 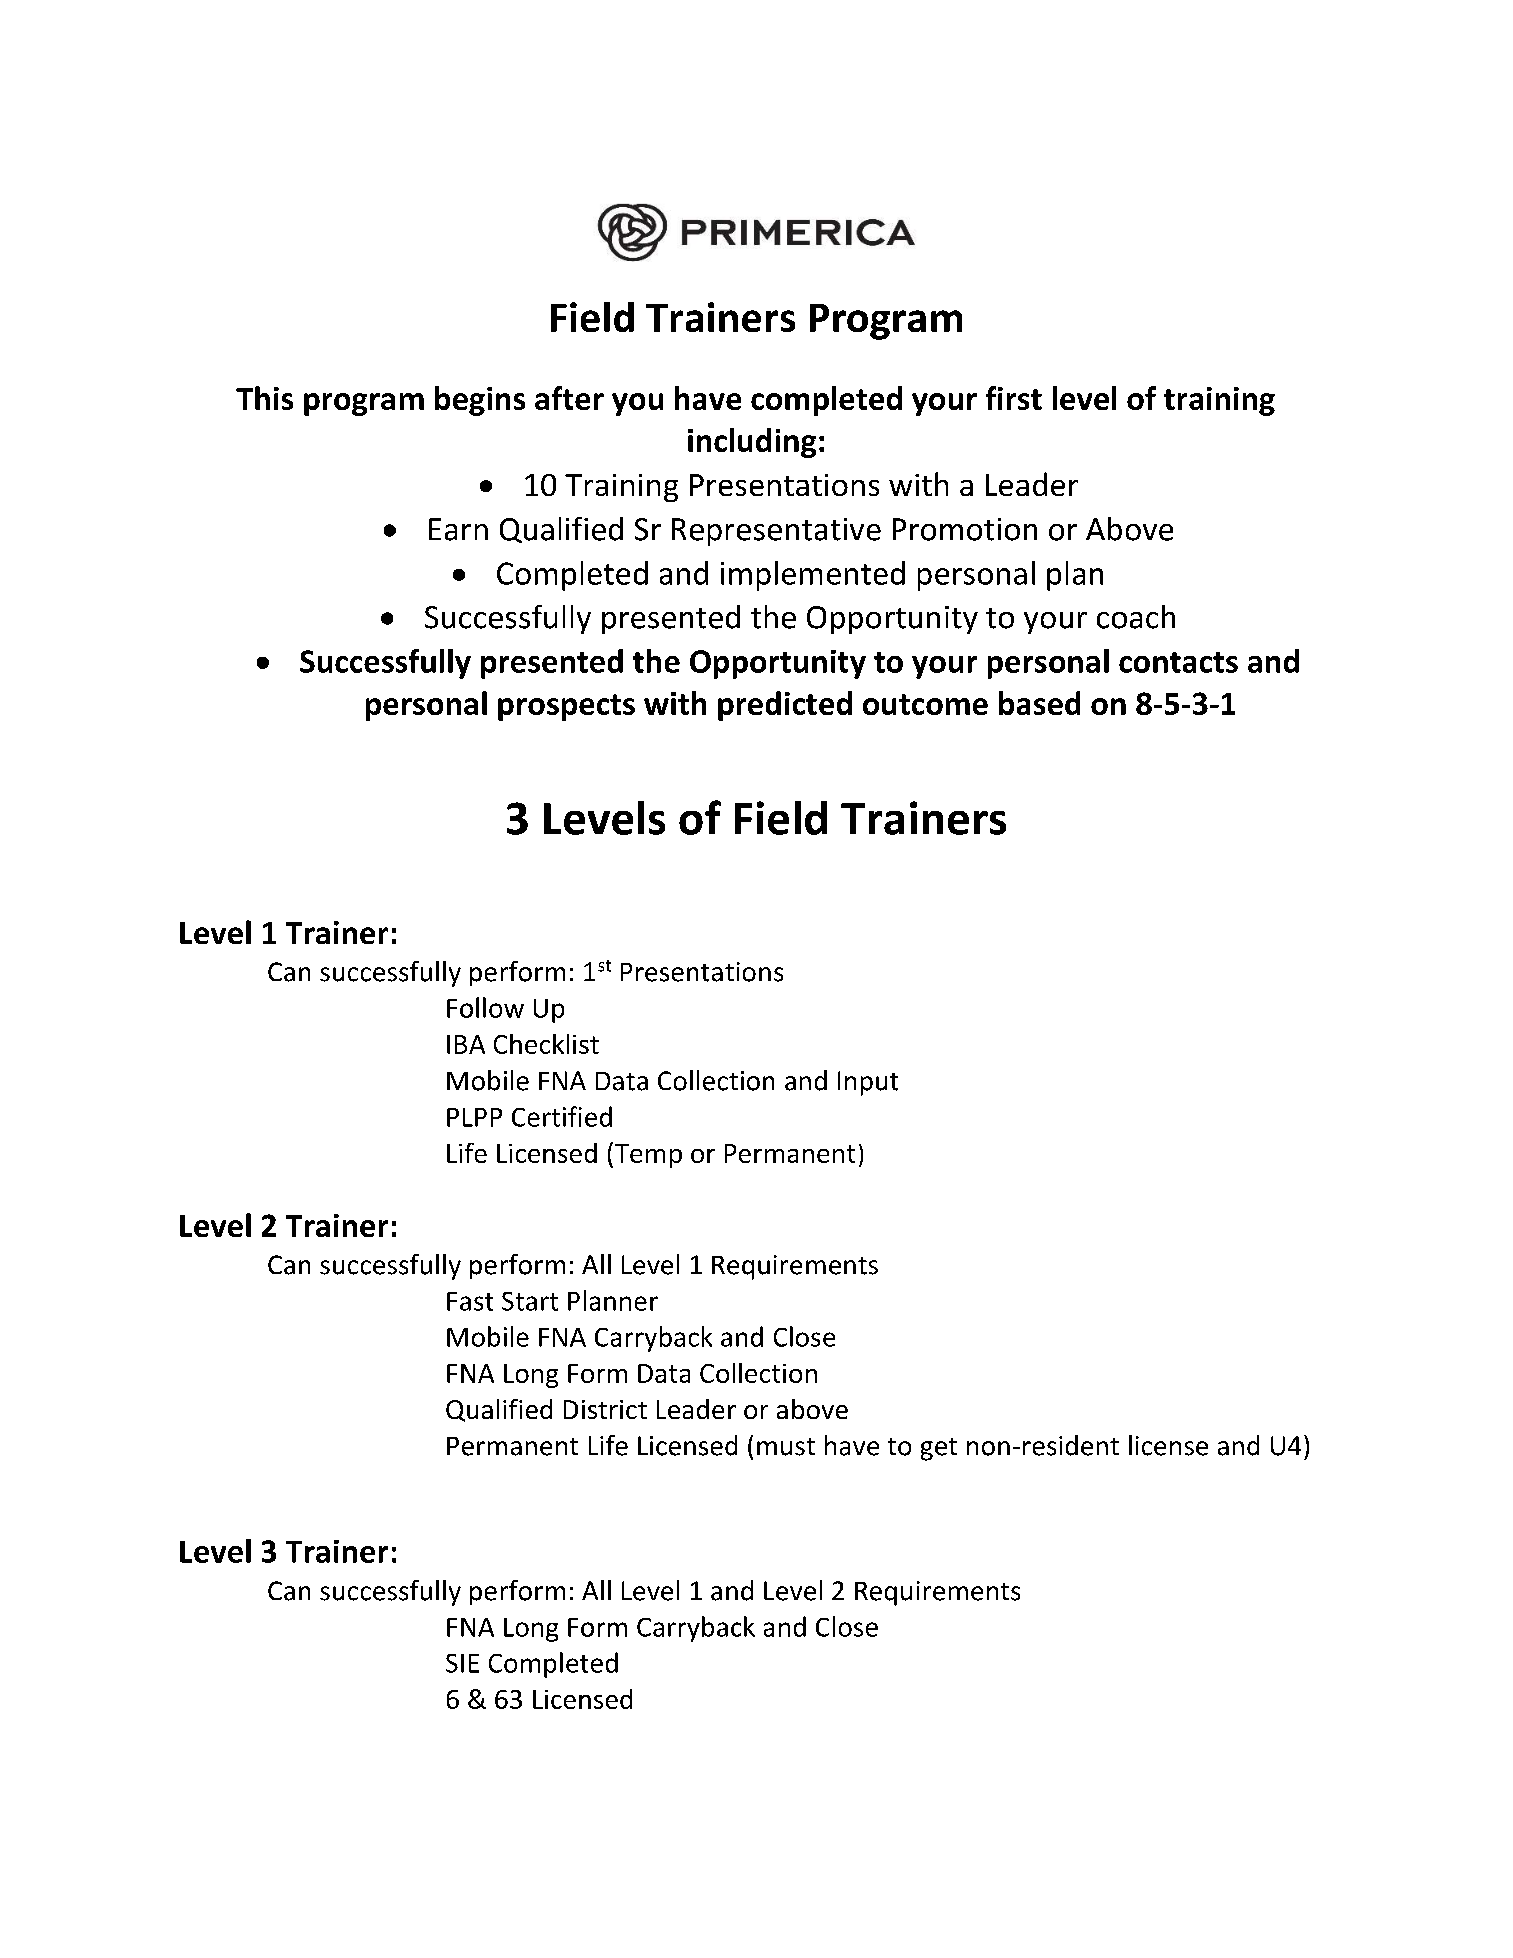 What do you see at coordinates (466, 1044) in the screenshot?
I see `IBA` at bounding box center [466, 1044].
